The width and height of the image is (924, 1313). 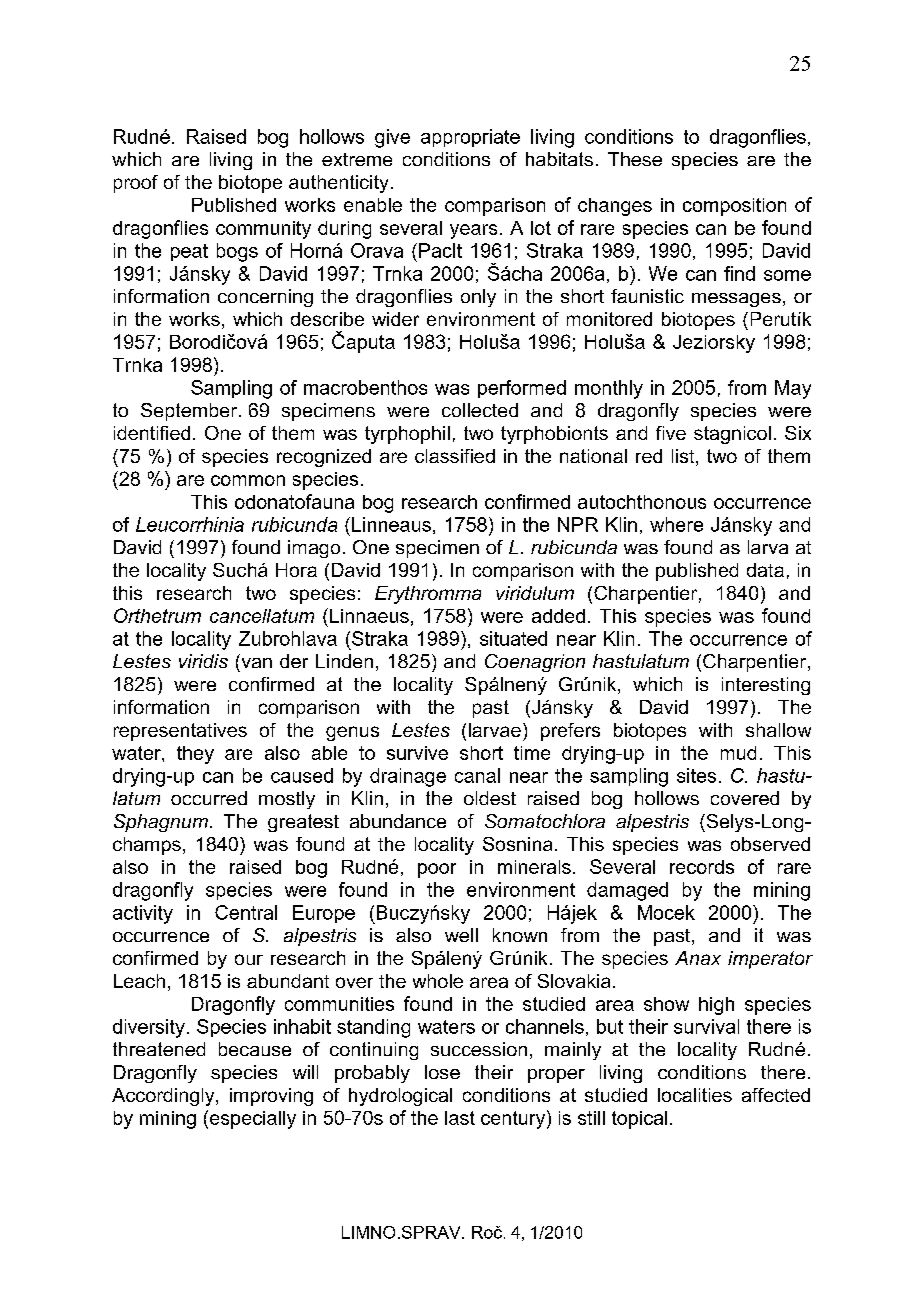 I want to click on localities, so click(x=695, y=1095).
